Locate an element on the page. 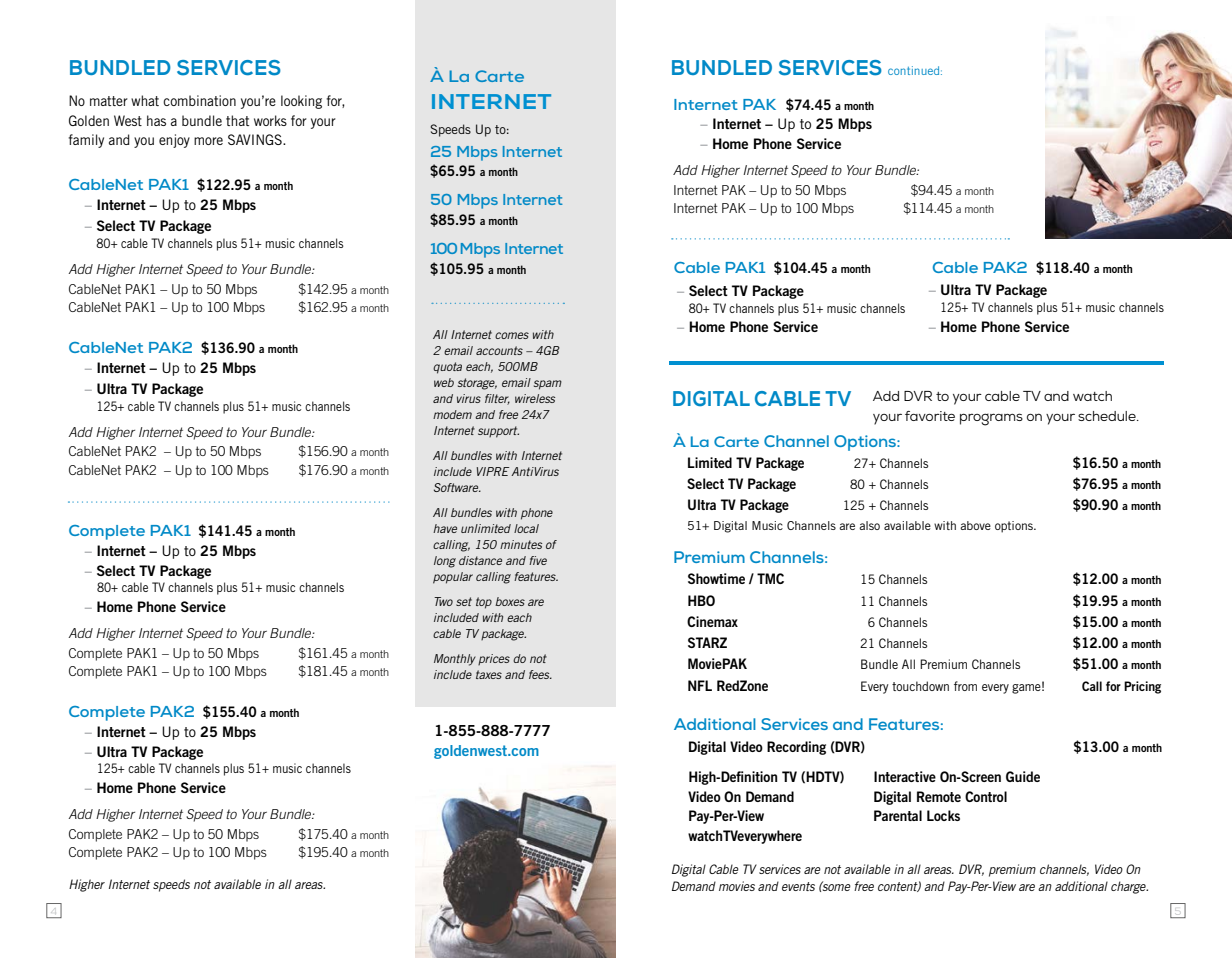 This document has width=1232, height=958. comes is located at coordinates (512, 335).
